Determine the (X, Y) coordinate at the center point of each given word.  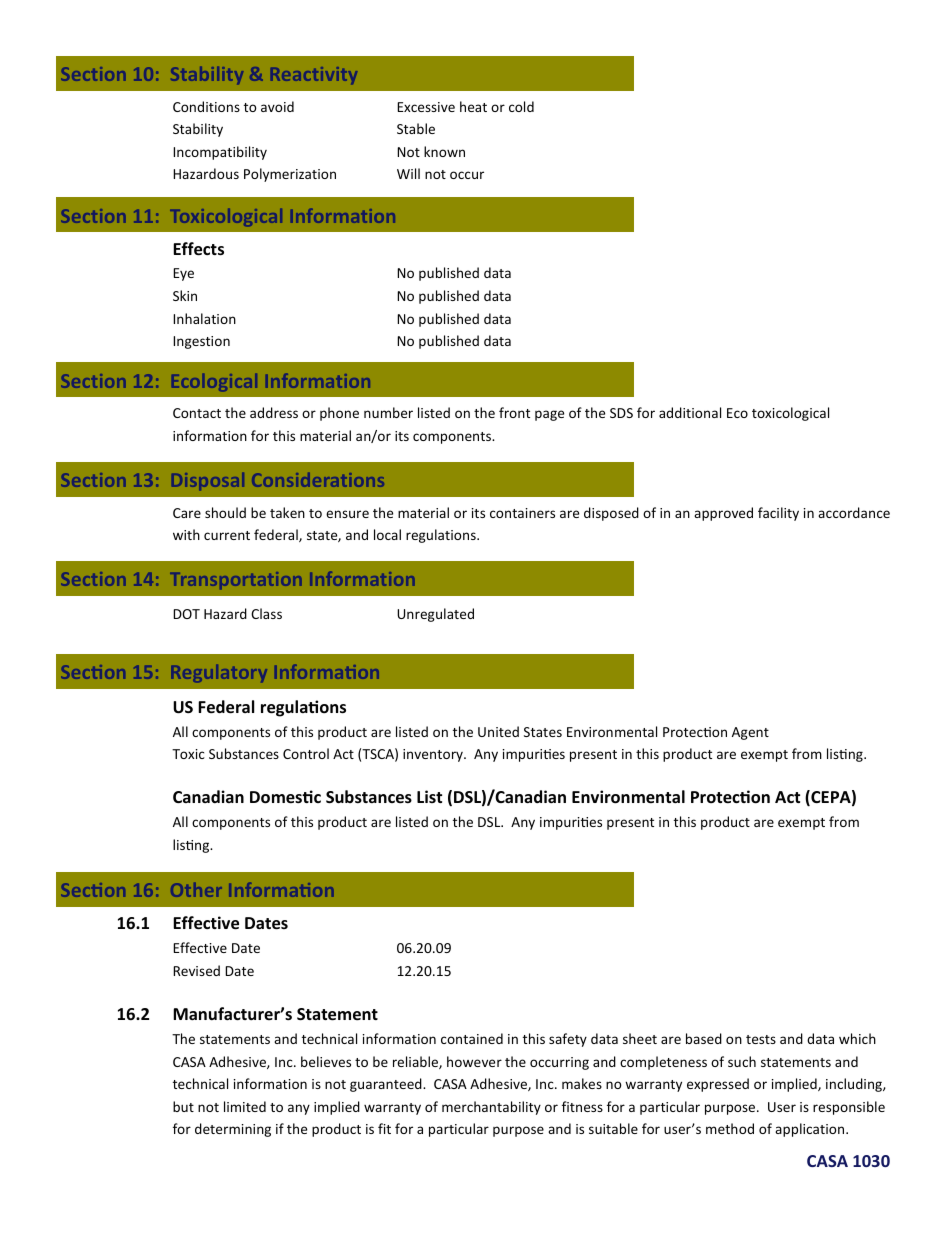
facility (778, 514)
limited (245, 1106)
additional (690, 412)
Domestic (285, 797)
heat (473, 106)
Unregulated (435, 615)
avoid (277, 106)
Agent (750, 733)
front (514, 412)
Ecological (214, 382)
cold (521, 106)
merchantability (491, 1108)
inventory (434, 755)
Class (266, 613)
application (811, 1130)
